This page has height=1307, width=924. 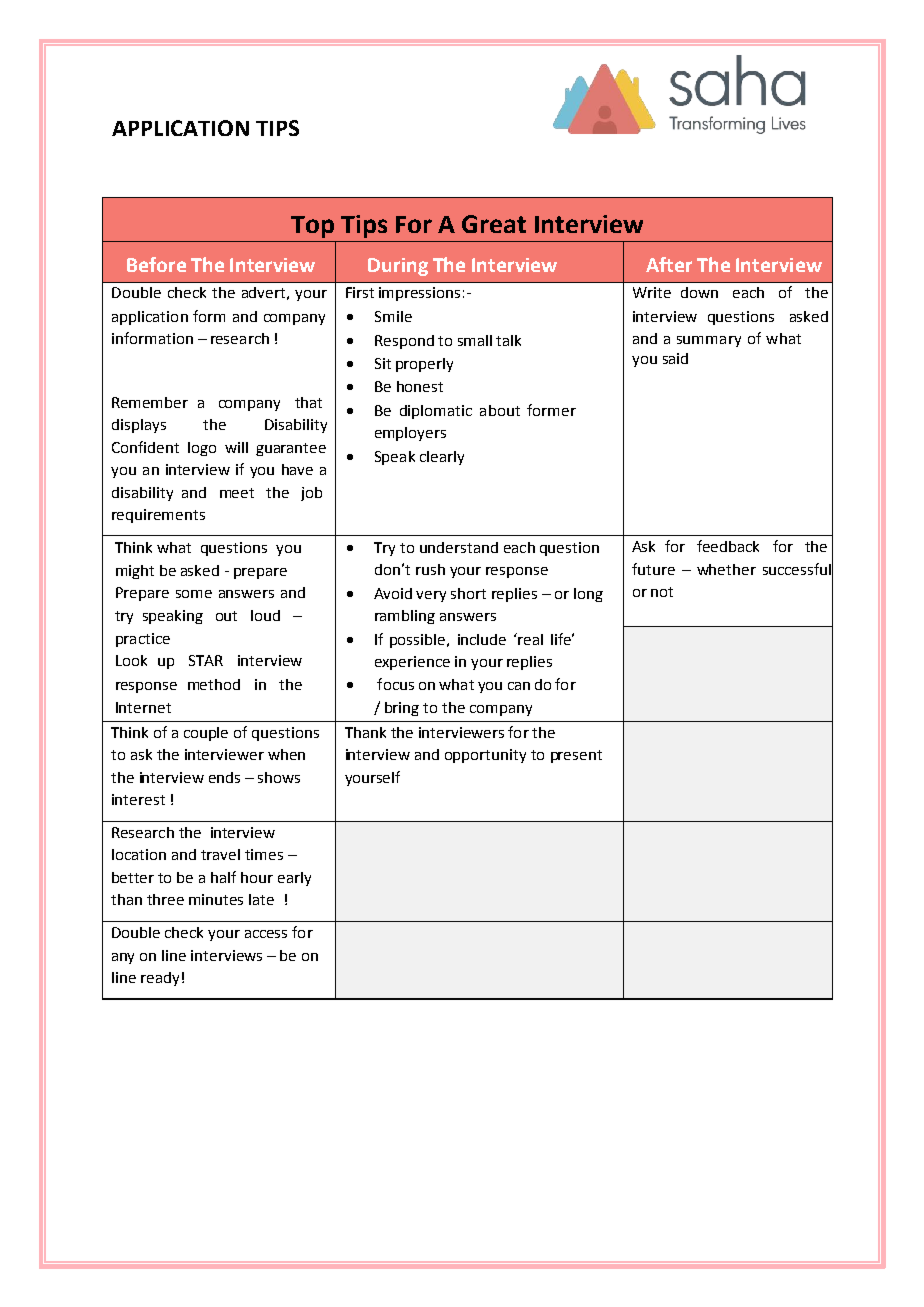 I want to click on some, so click(x=194, y=594).
